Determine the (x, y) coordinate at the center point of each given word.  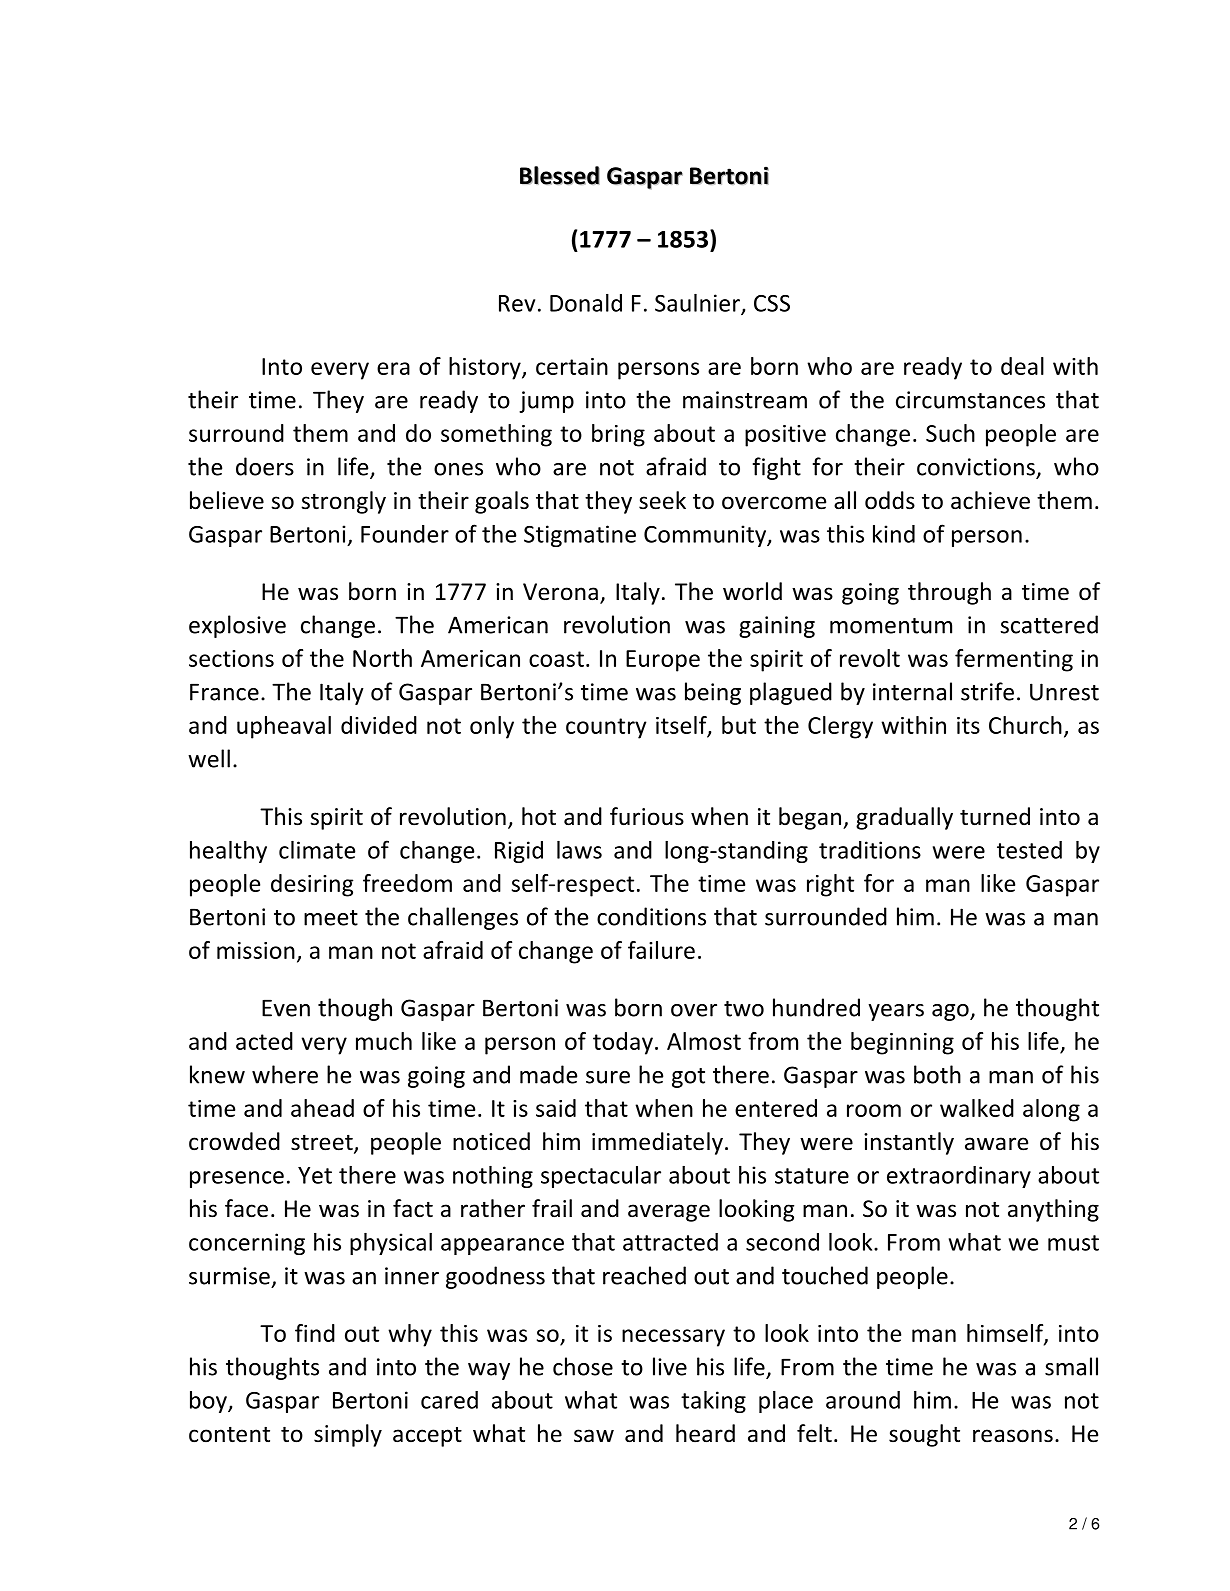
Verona (560, 592)
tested (1029, 850)
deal (1022, 366)
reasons (1013, 1436)
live (670, 1366)
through (949, 593)
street (323, 1144)
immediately (657, 1143)
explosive (237, 626)
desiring (312, 885)
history (486, 368)
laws (579, 850)
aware (996, 1144)
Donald (586, 303)
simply (348, 1435)
